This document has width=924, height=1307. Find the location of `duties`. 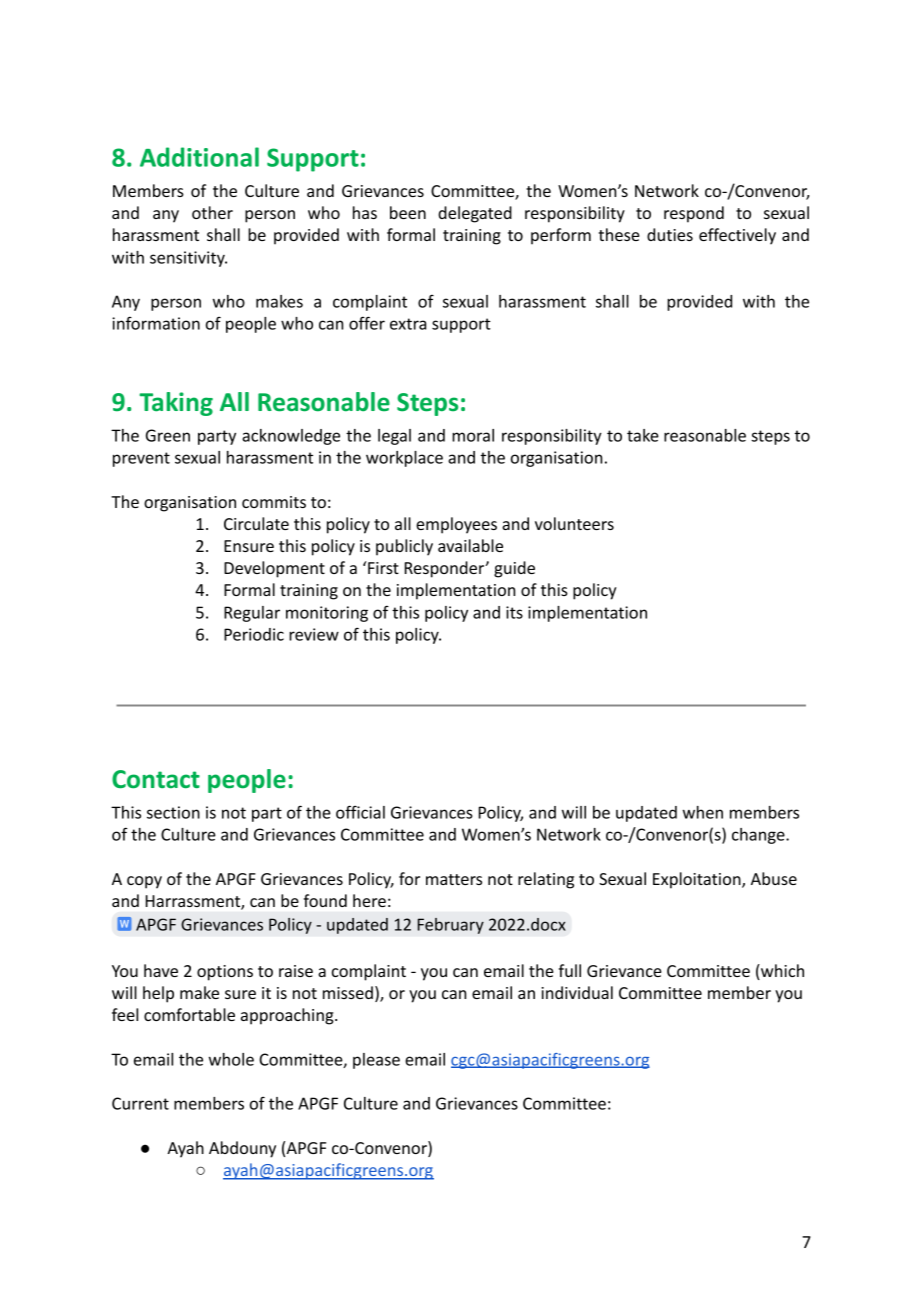

duties is located at coordinates (670, 234).
